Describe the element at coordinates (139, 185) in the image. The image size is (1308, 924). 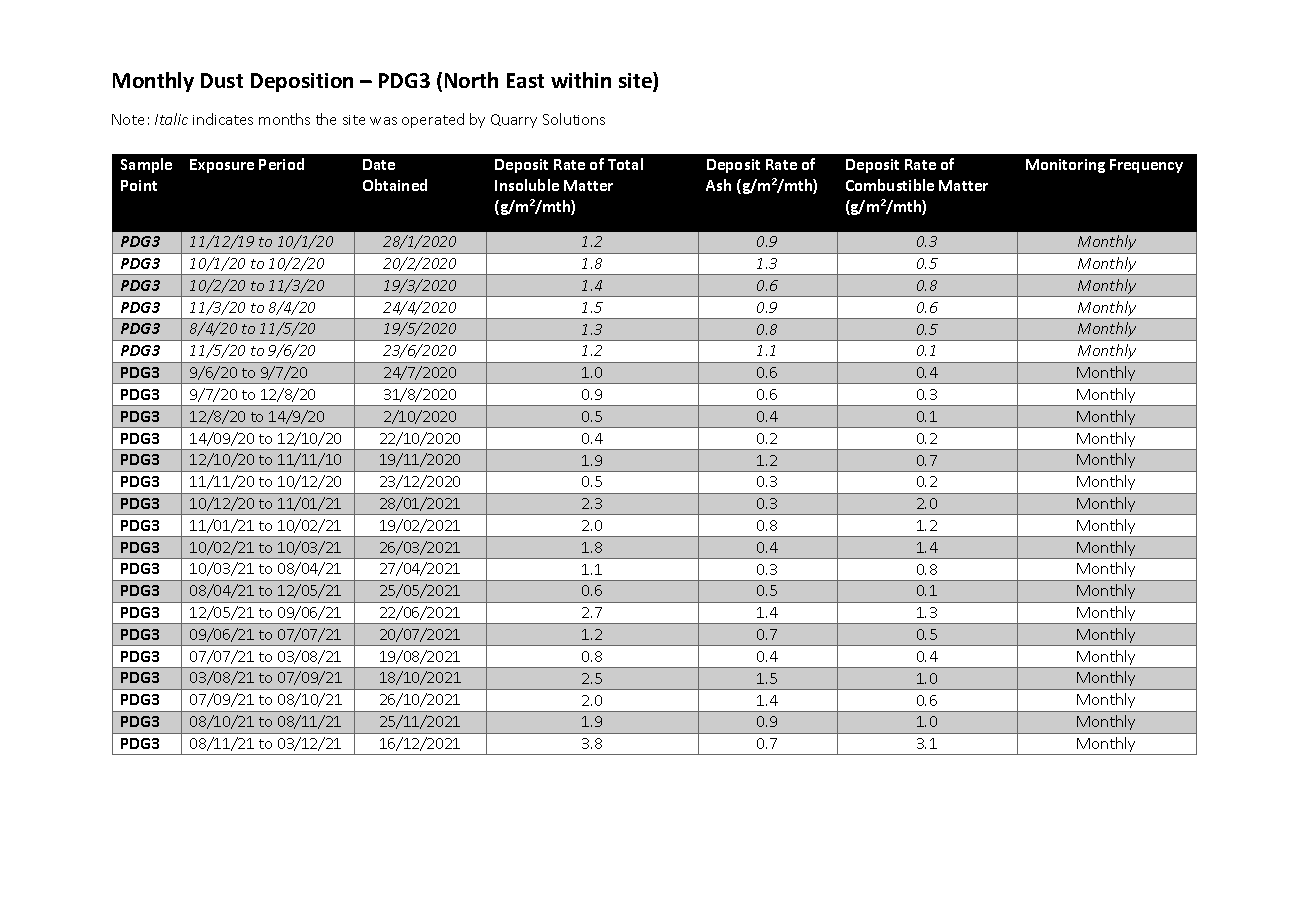
I see `Point` at that location.
